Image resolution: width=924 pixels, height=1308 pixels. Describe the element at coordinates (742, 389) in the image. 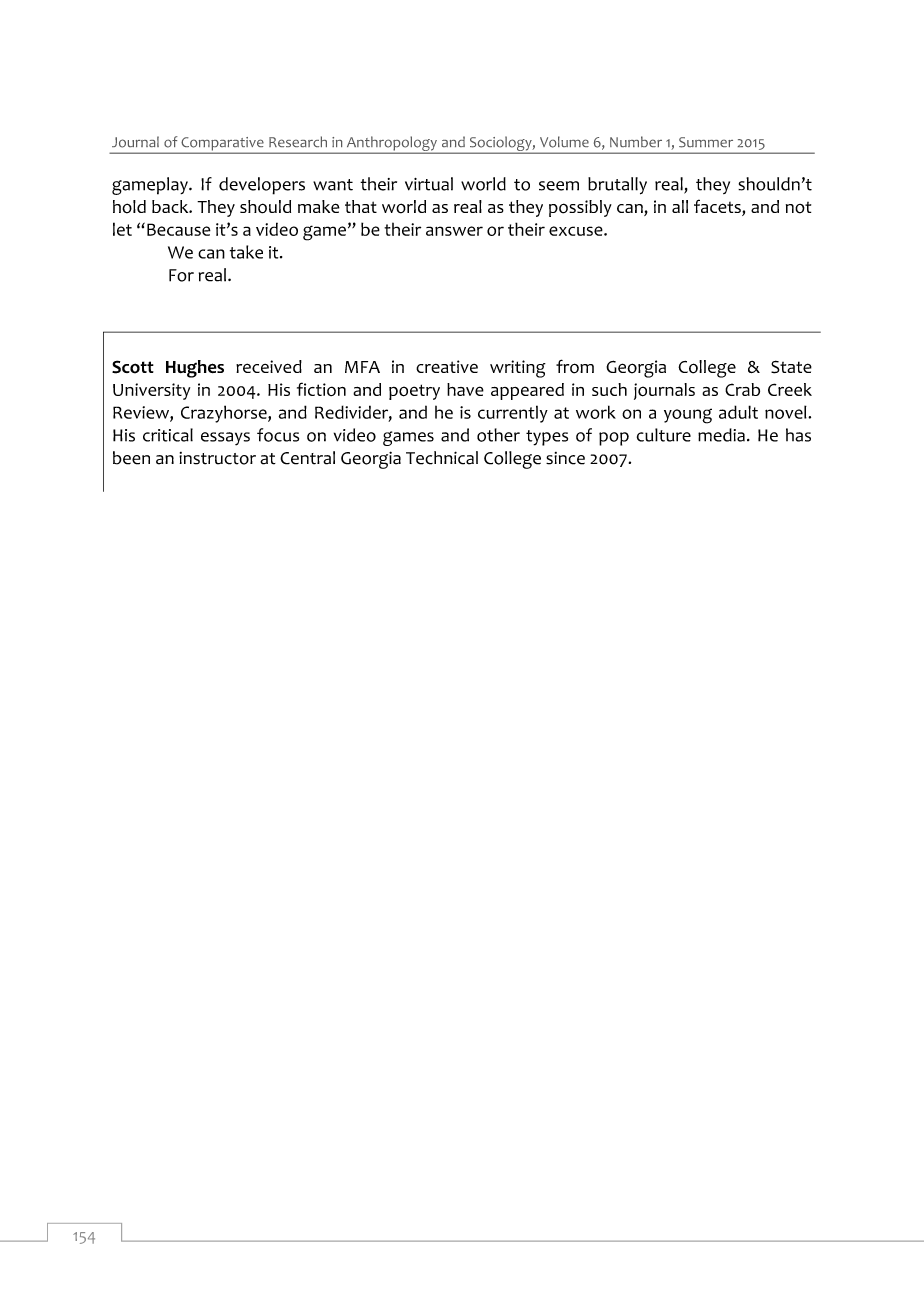

I see `Crab` at that location.
